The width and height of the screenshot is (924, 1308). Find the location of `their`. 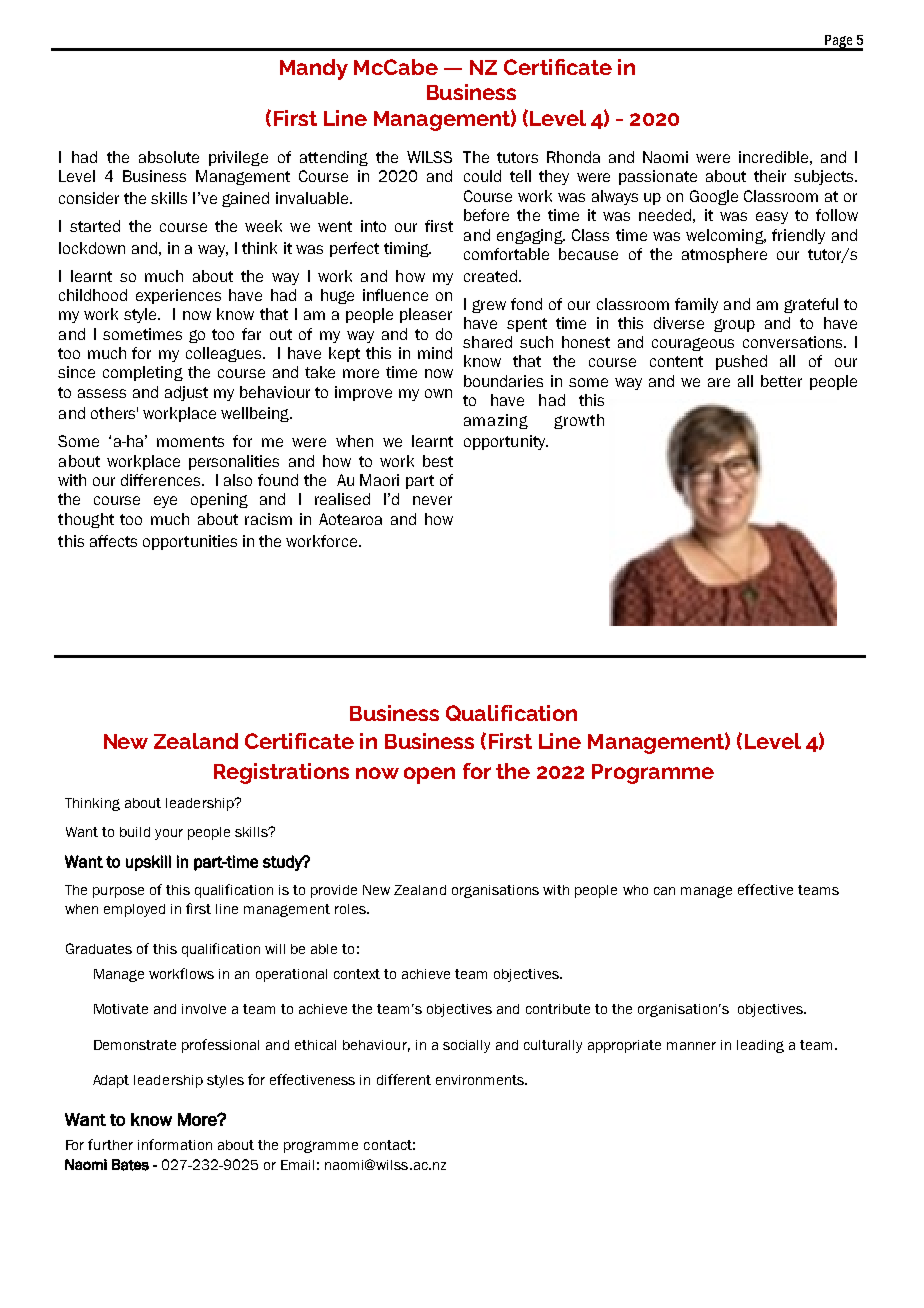

their is located at coordinates (770, 176).
